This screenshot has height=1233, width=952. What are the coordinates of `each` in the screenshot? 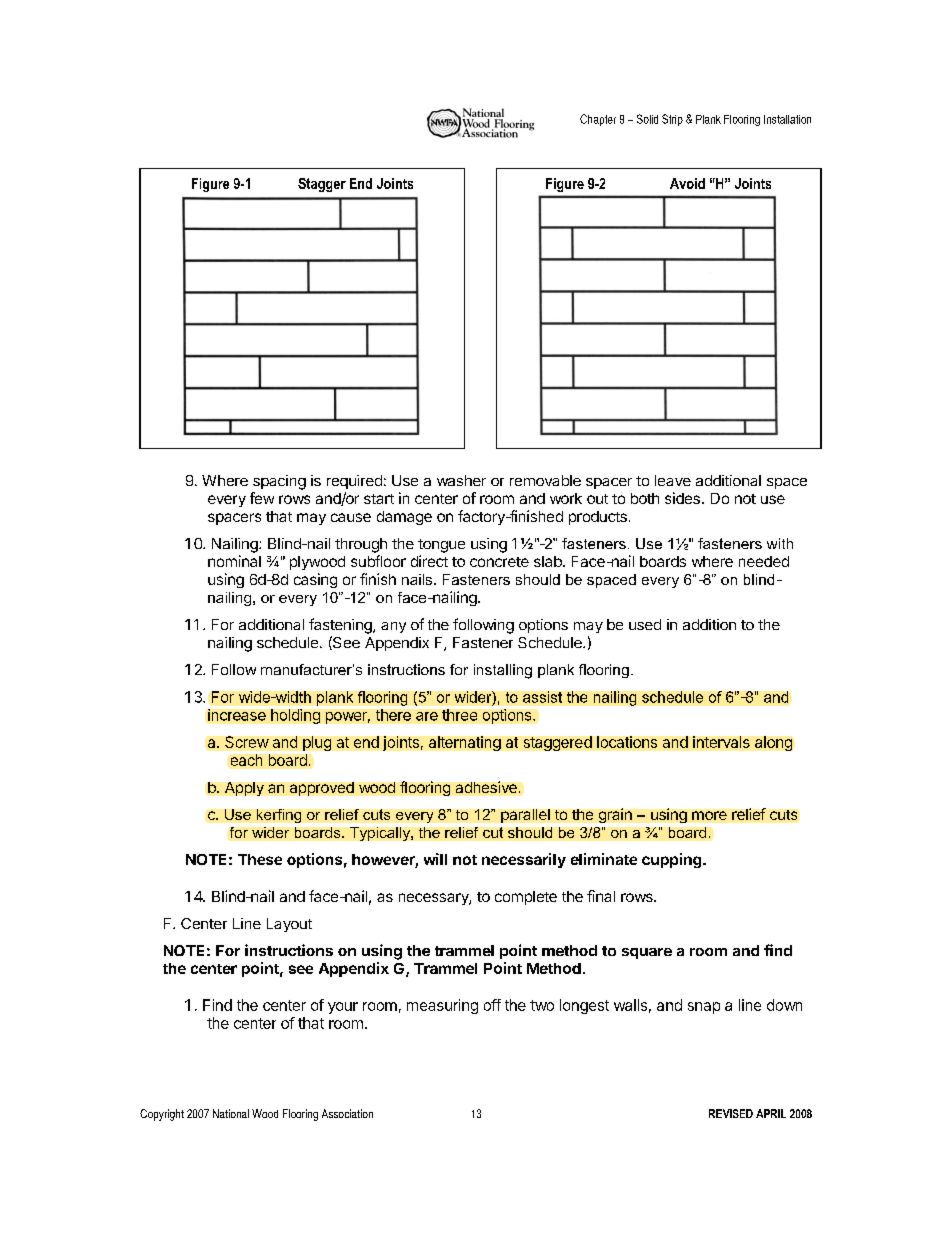 It's located at (246, 760).
